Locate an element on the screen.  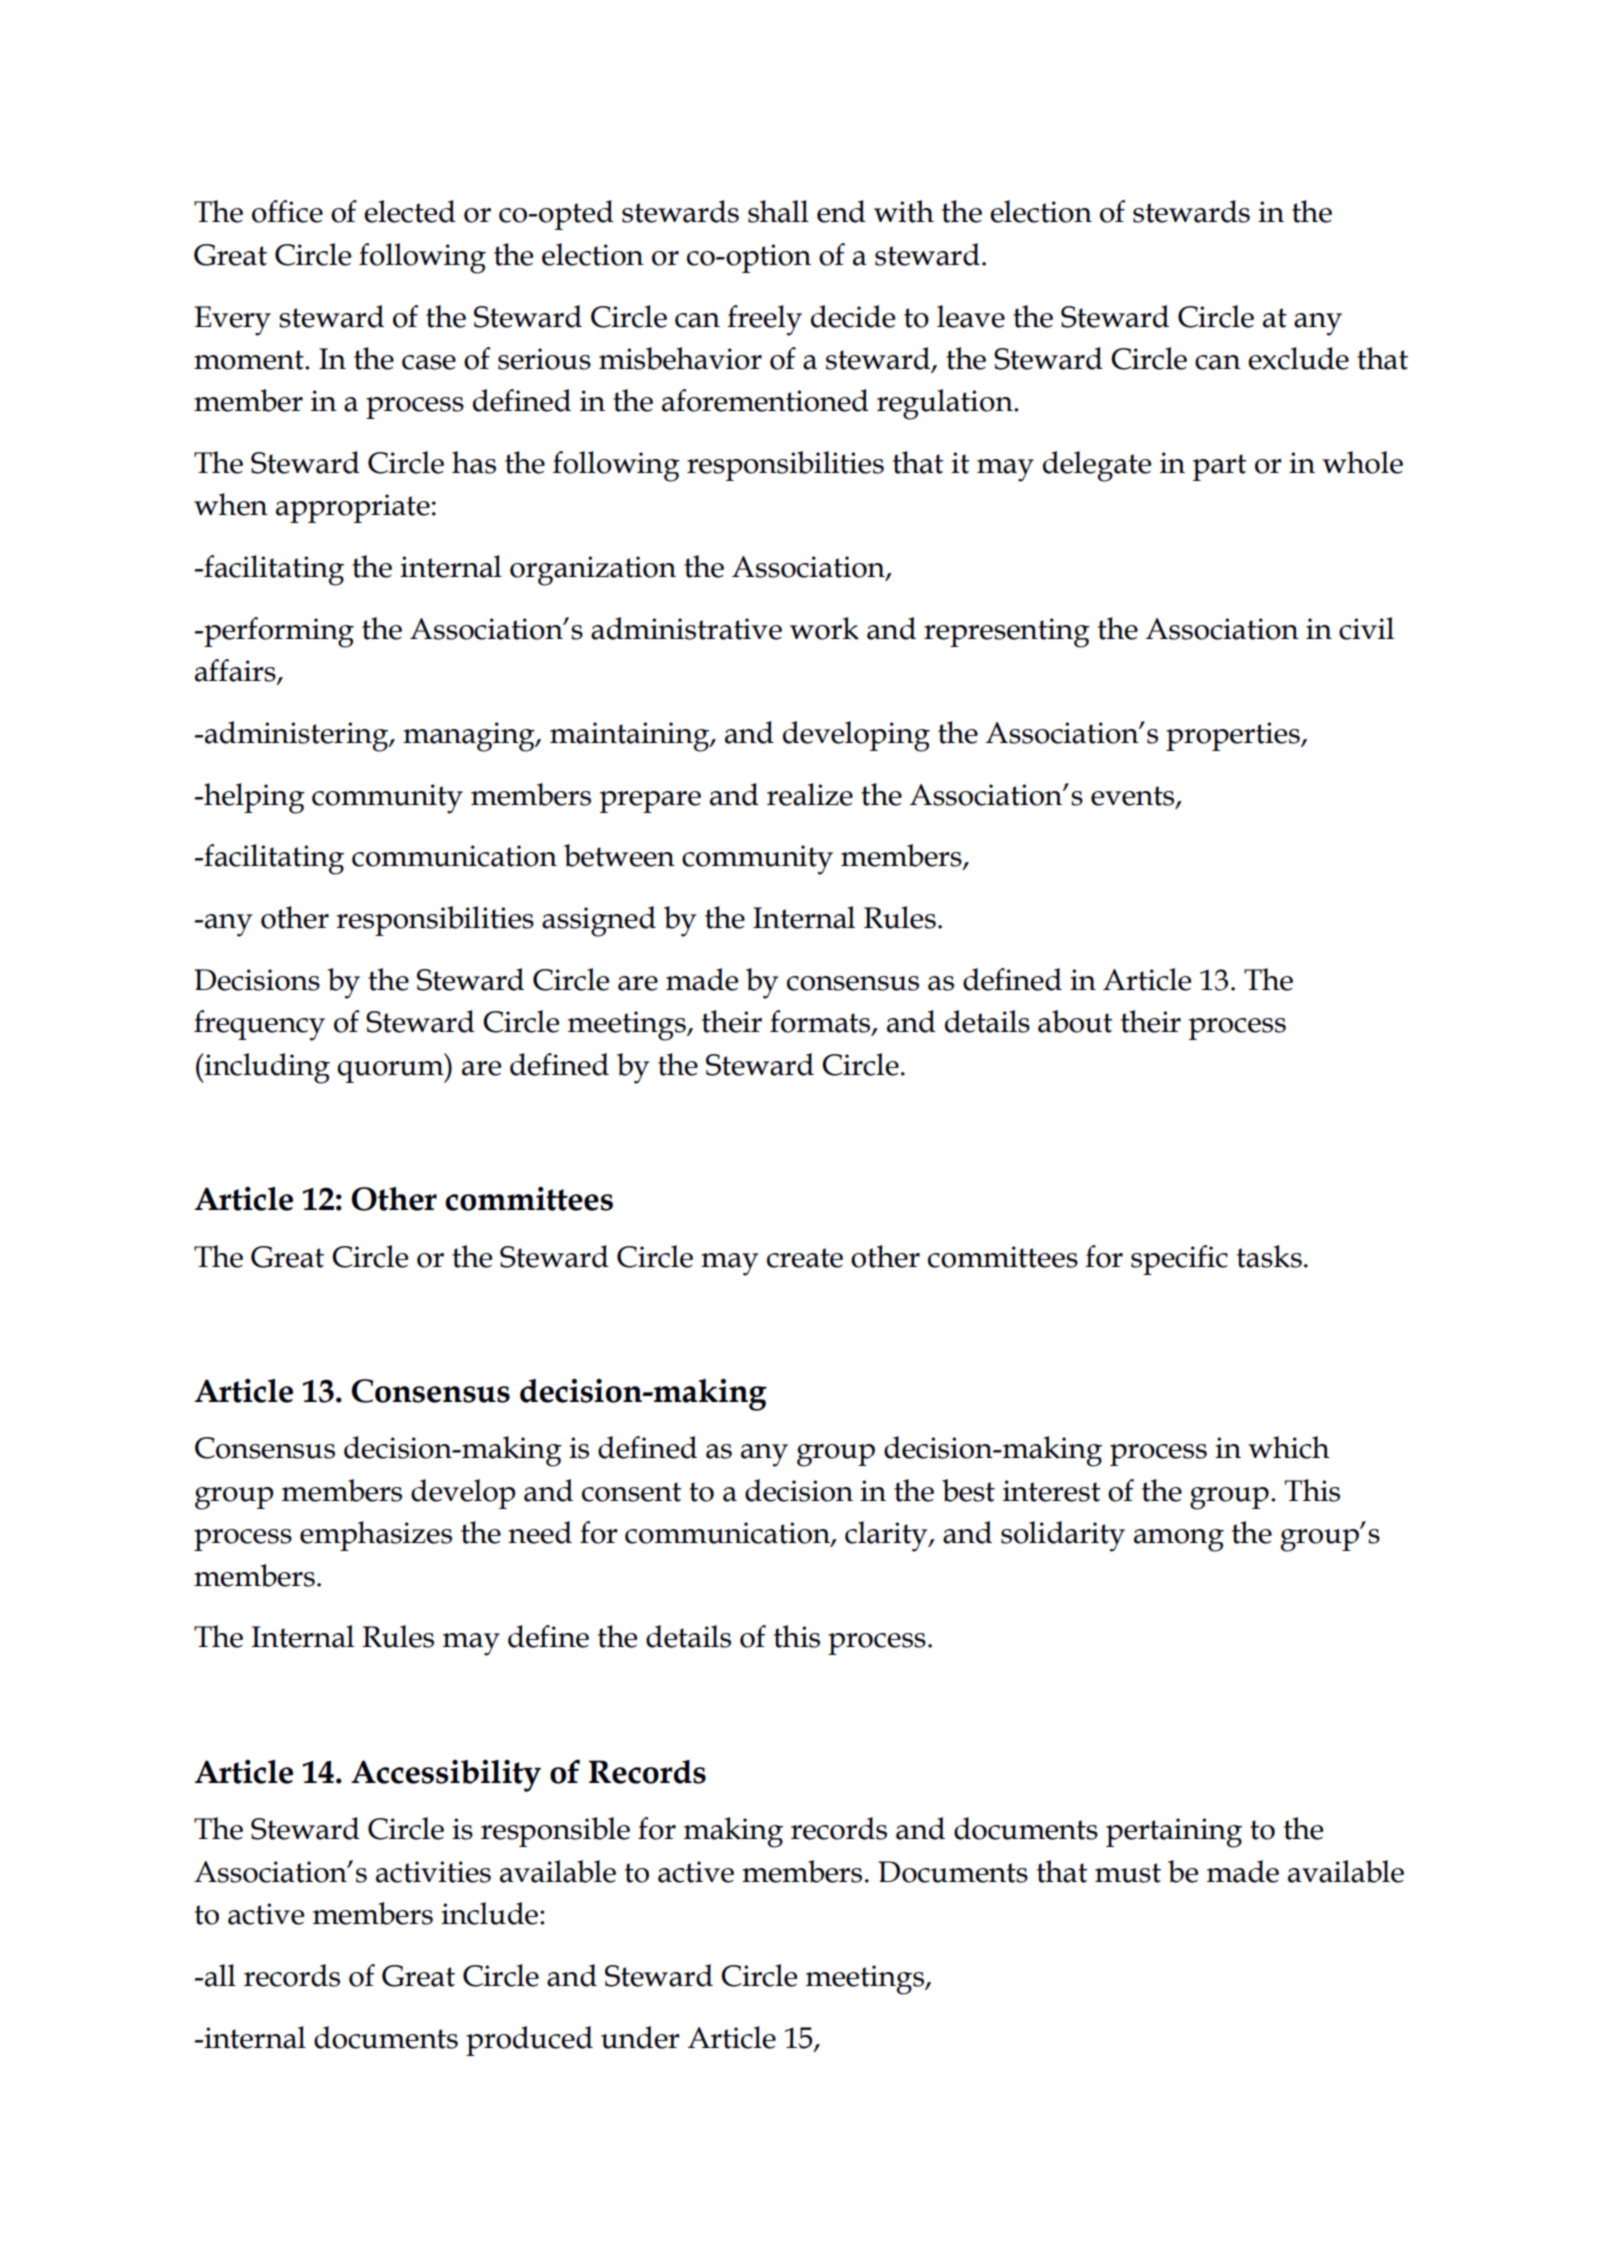
shall is located at coordinates (778, 211).
